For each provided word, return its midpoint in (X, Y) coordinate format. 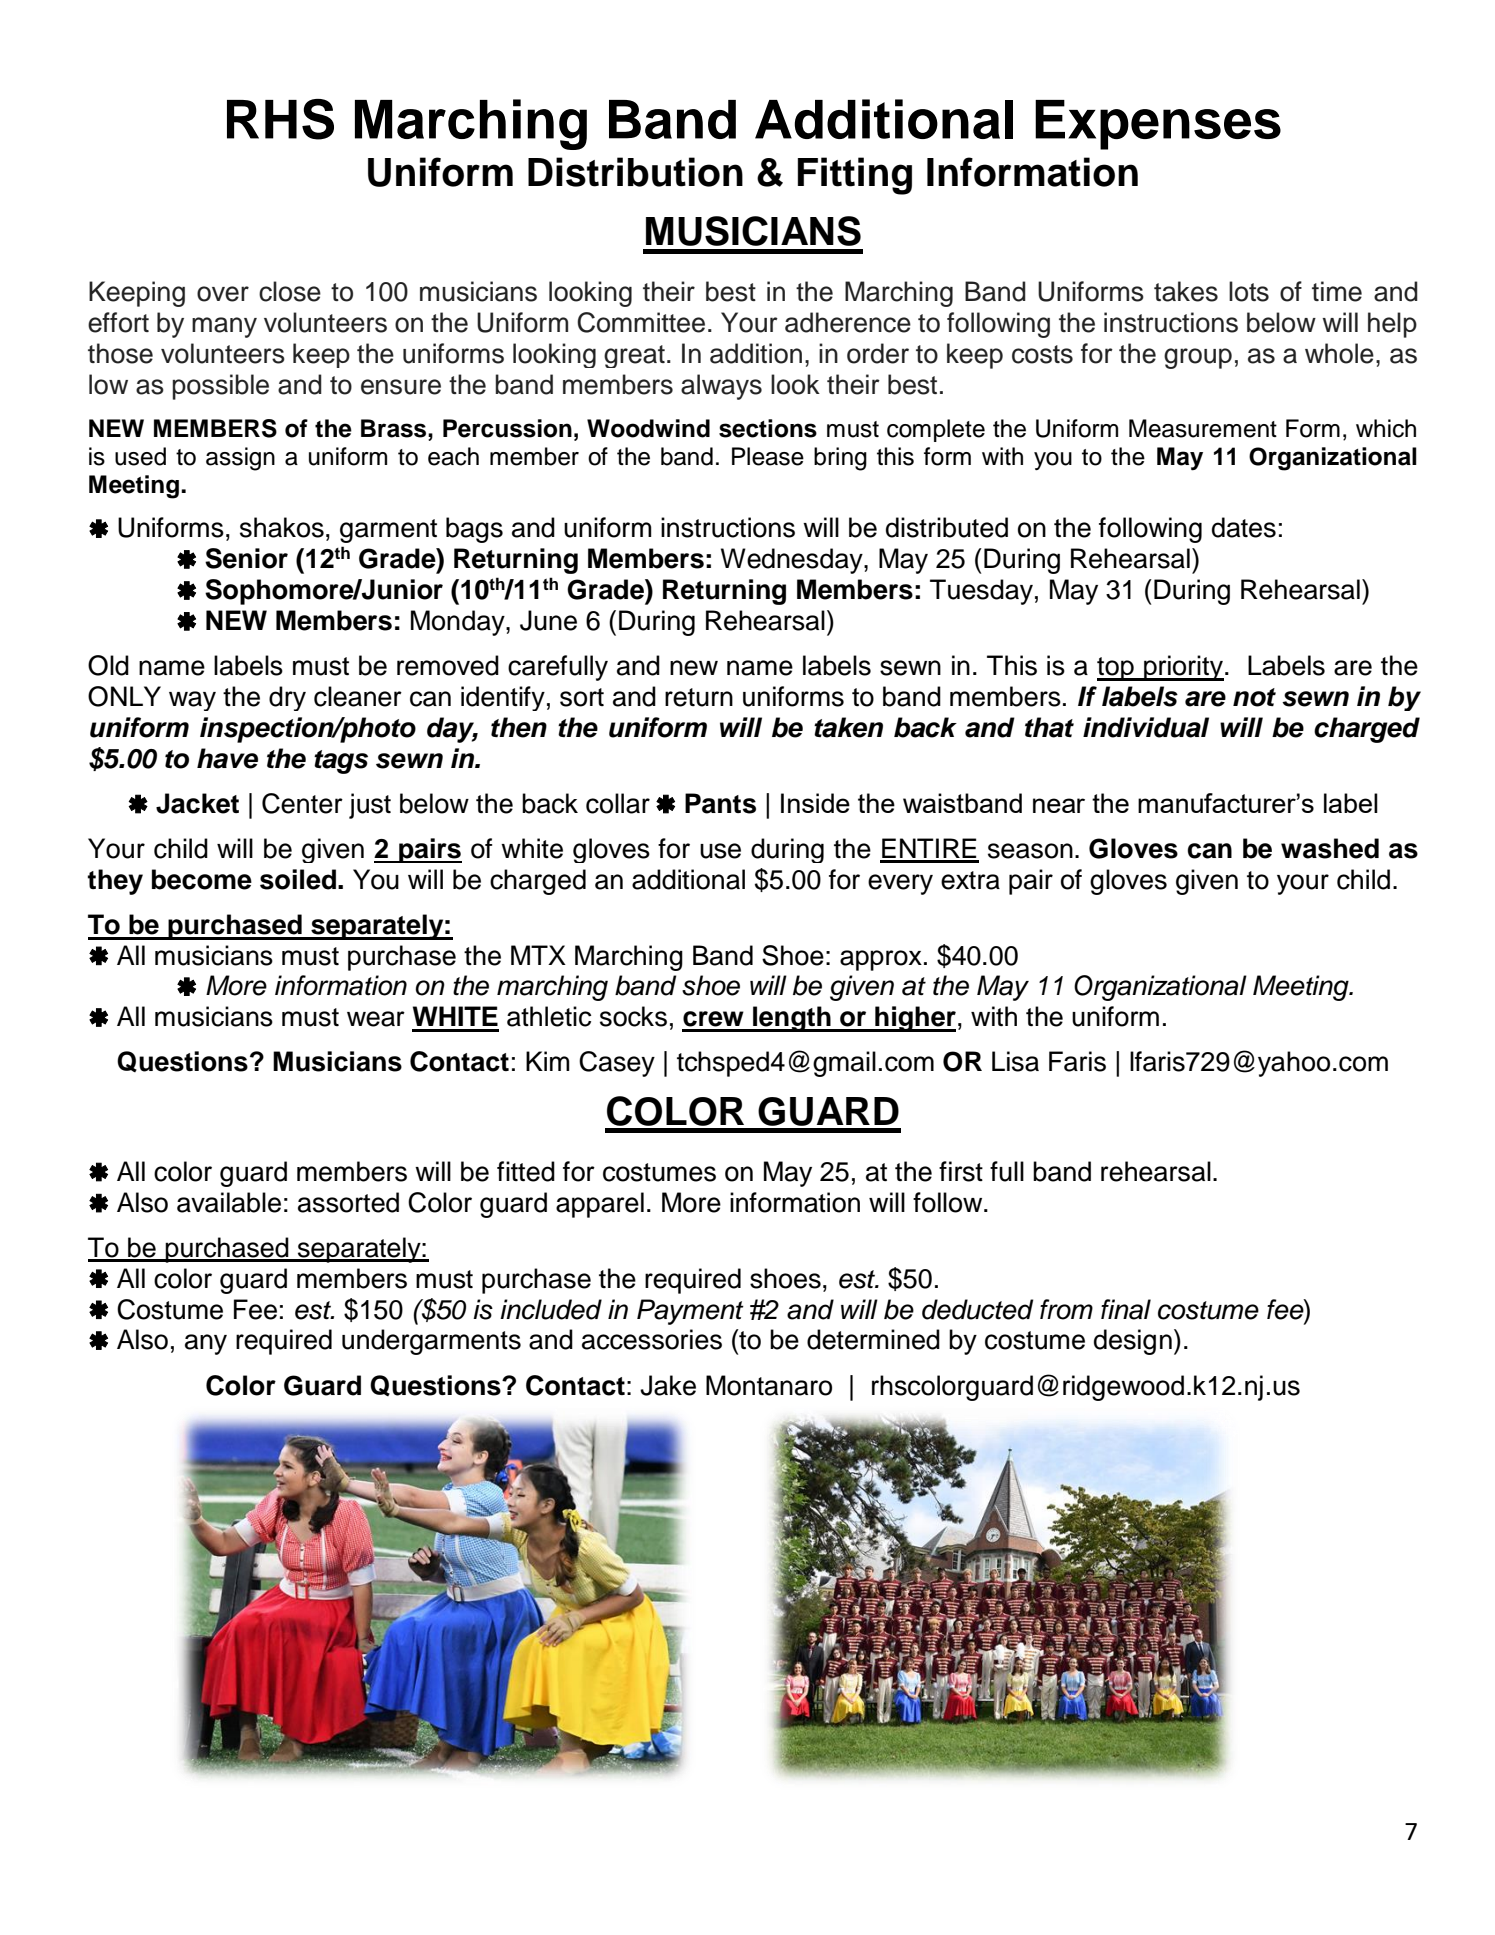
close (290, 291)
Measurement (1203, 428)
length (792, 1019)
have (227, 758)
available (229, 1202)
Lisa (1015, 1061)
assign (240, 459)
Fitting (855, 176)
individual (1146, 727)
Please (768, 456)
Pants (720, 803)
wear (376, 1019)
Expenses (1158, 125)
